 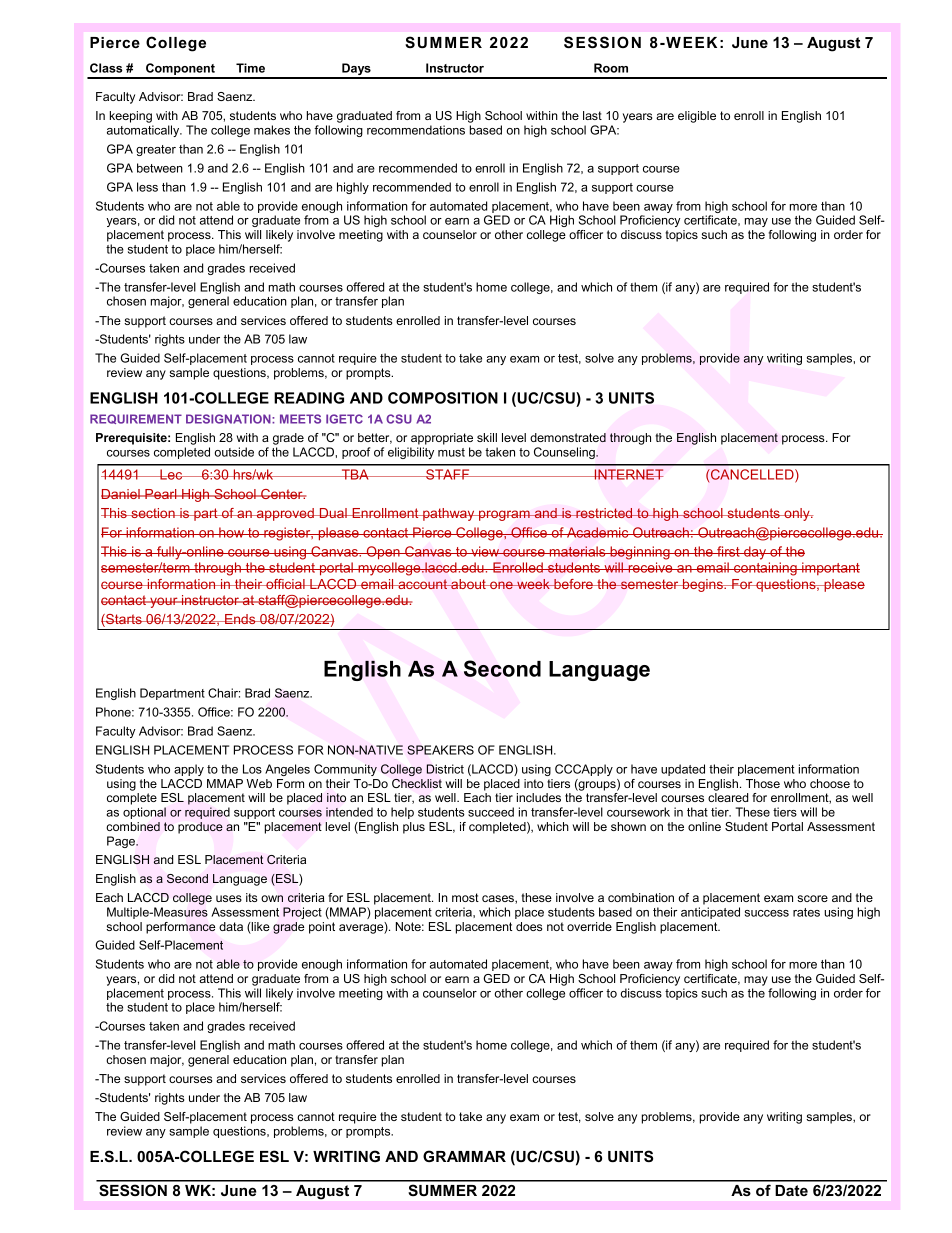 I want to click on recommendations, so click(x=416, y=130).
